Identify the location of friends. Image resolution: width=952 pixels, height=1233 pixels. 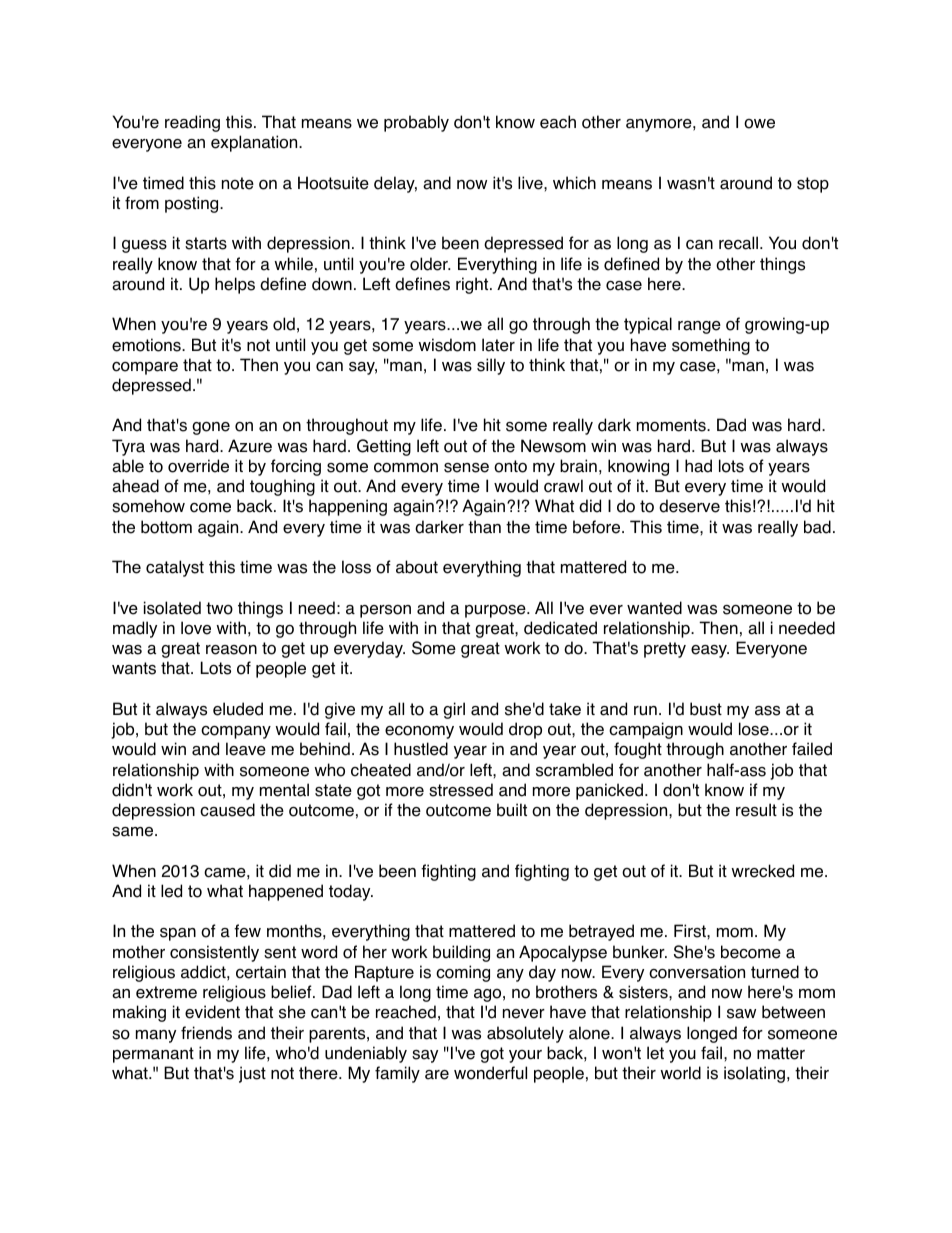
(206, 1033).
